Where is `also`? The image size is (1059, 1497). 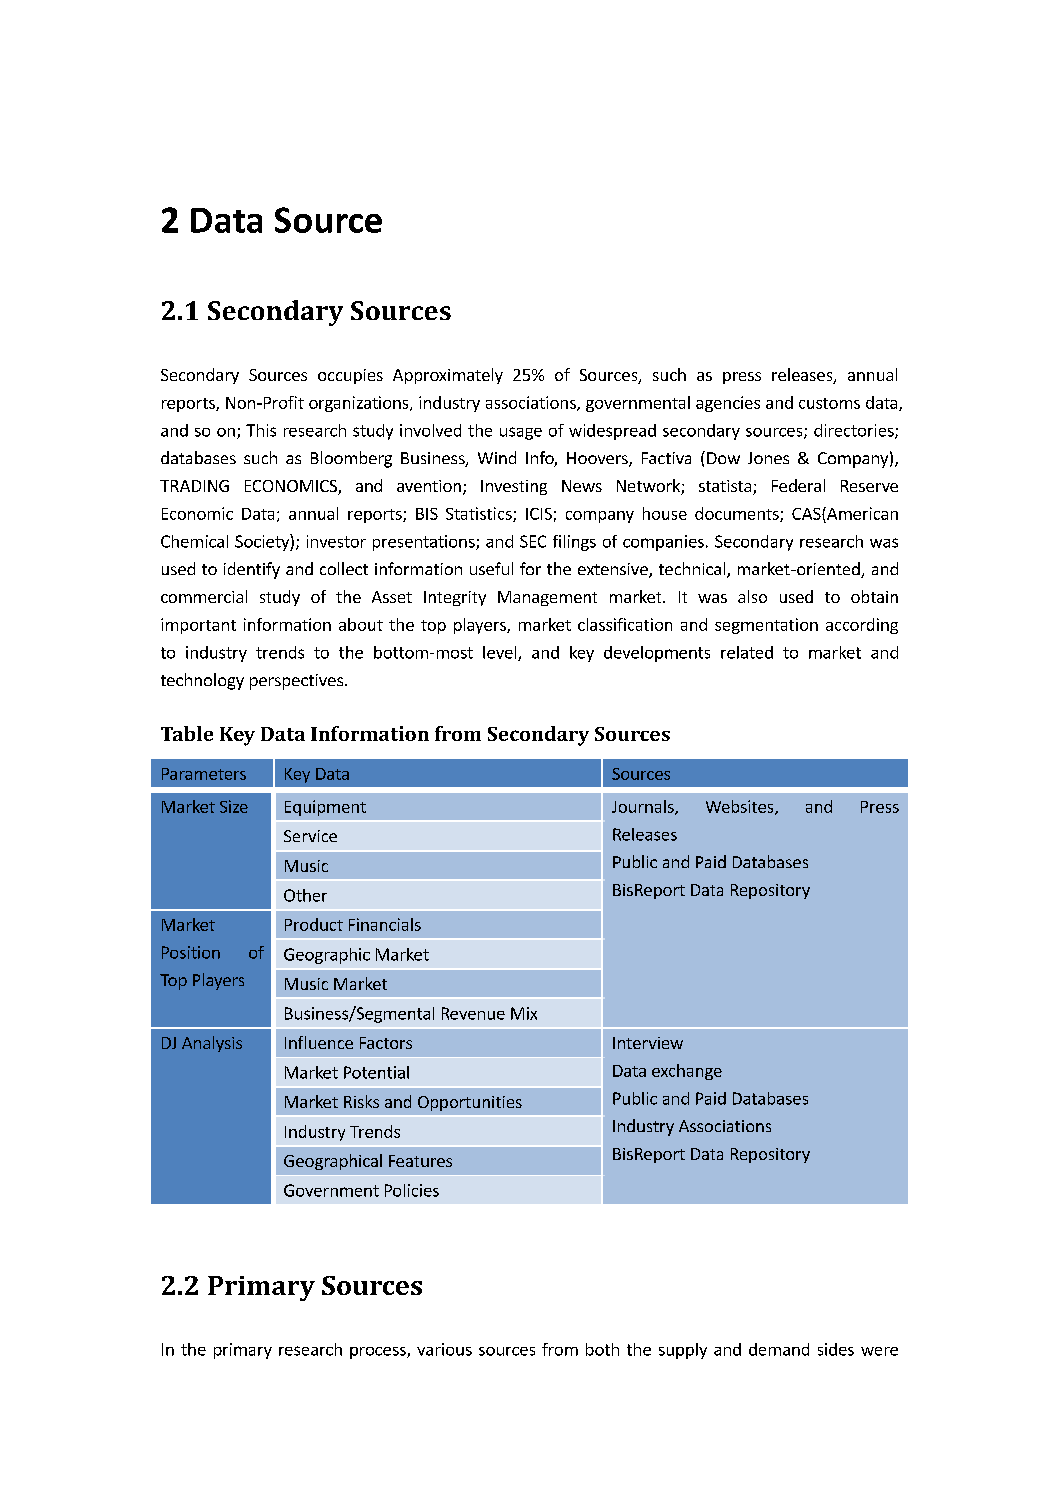
also is located at coordinates (752, 596).
